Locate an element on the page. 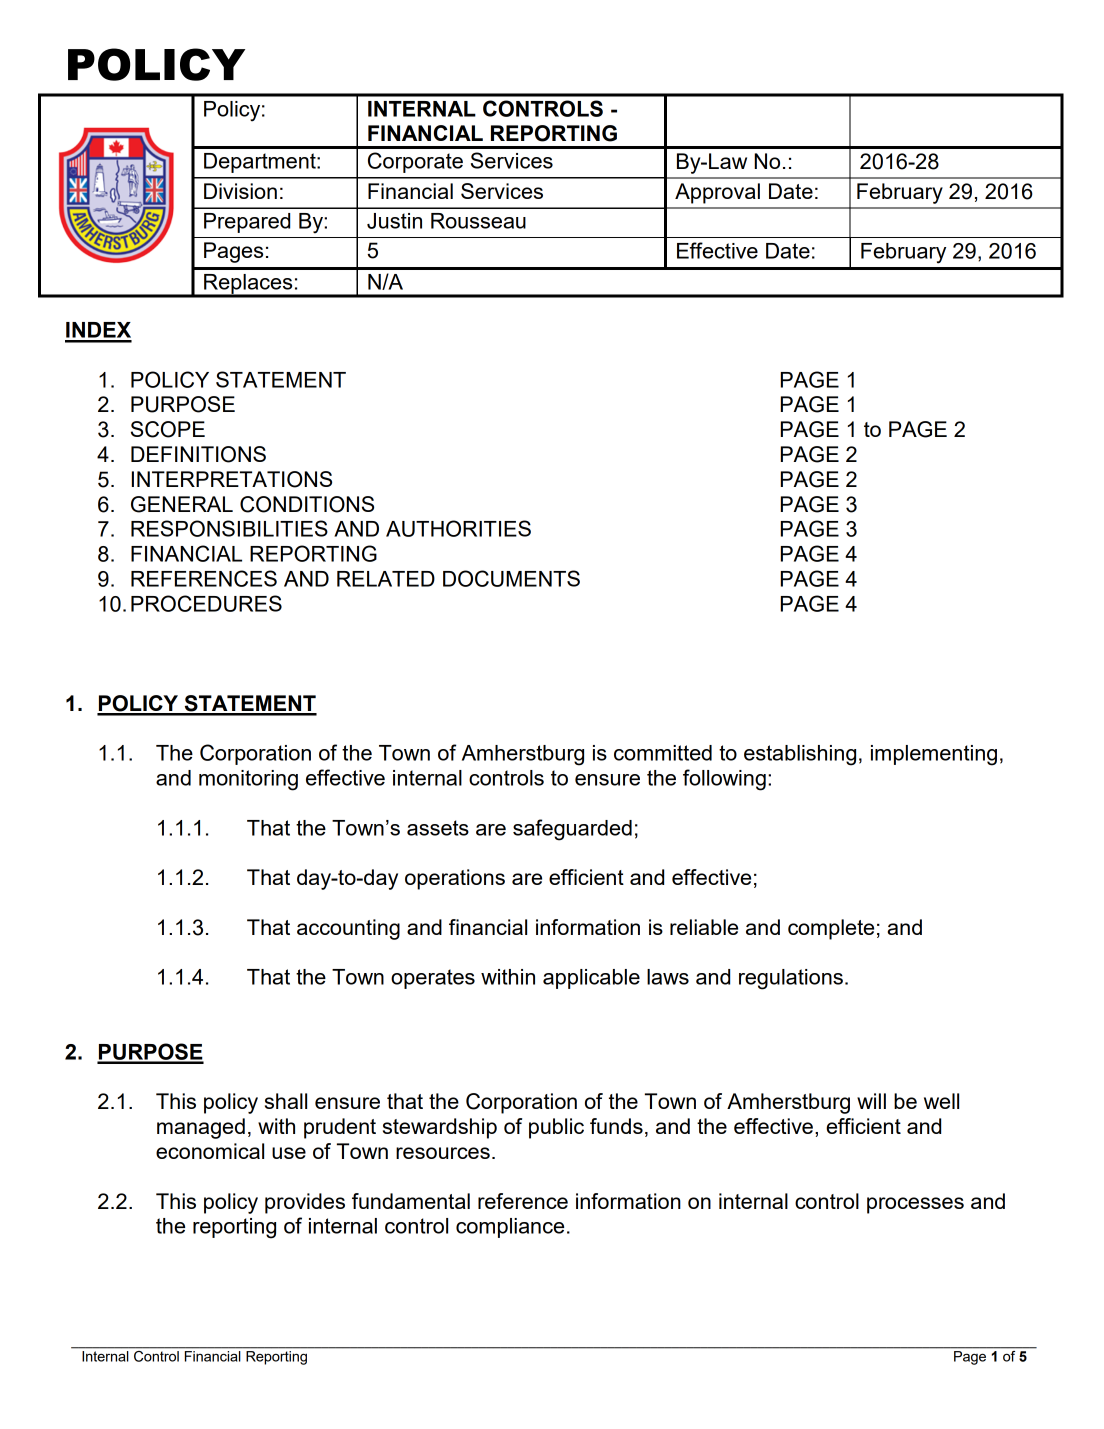 This image has height=1429, width=1104. compliance is located at coordinates (510, 1228).
